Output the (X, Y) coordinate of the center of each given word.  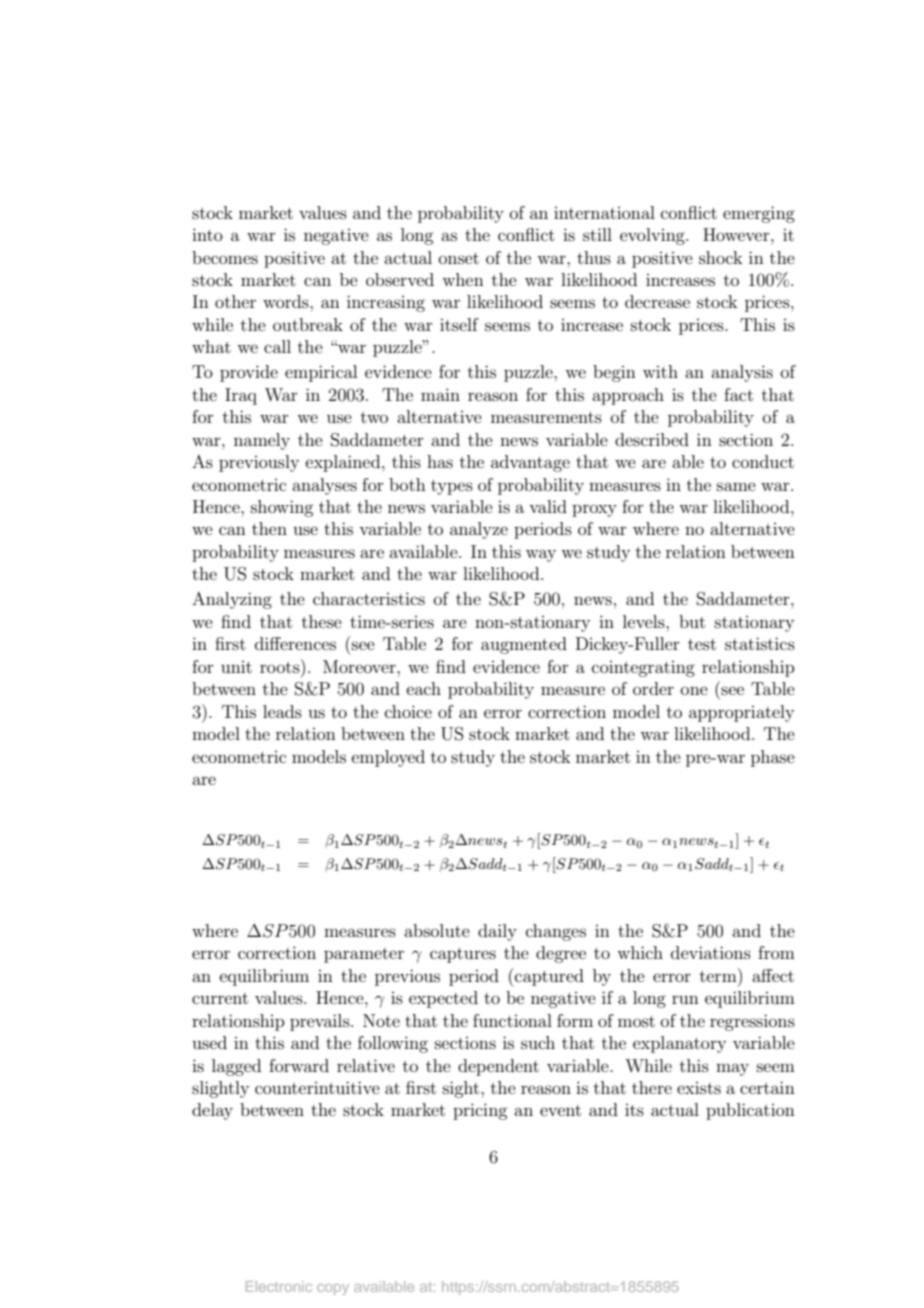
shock (721, 257)
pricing (480, 1111)
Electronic (279, 1286)
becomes (225, 257)
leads (282, 711)
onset (459, 258)
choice (408, 711)
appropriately (741, 713)
